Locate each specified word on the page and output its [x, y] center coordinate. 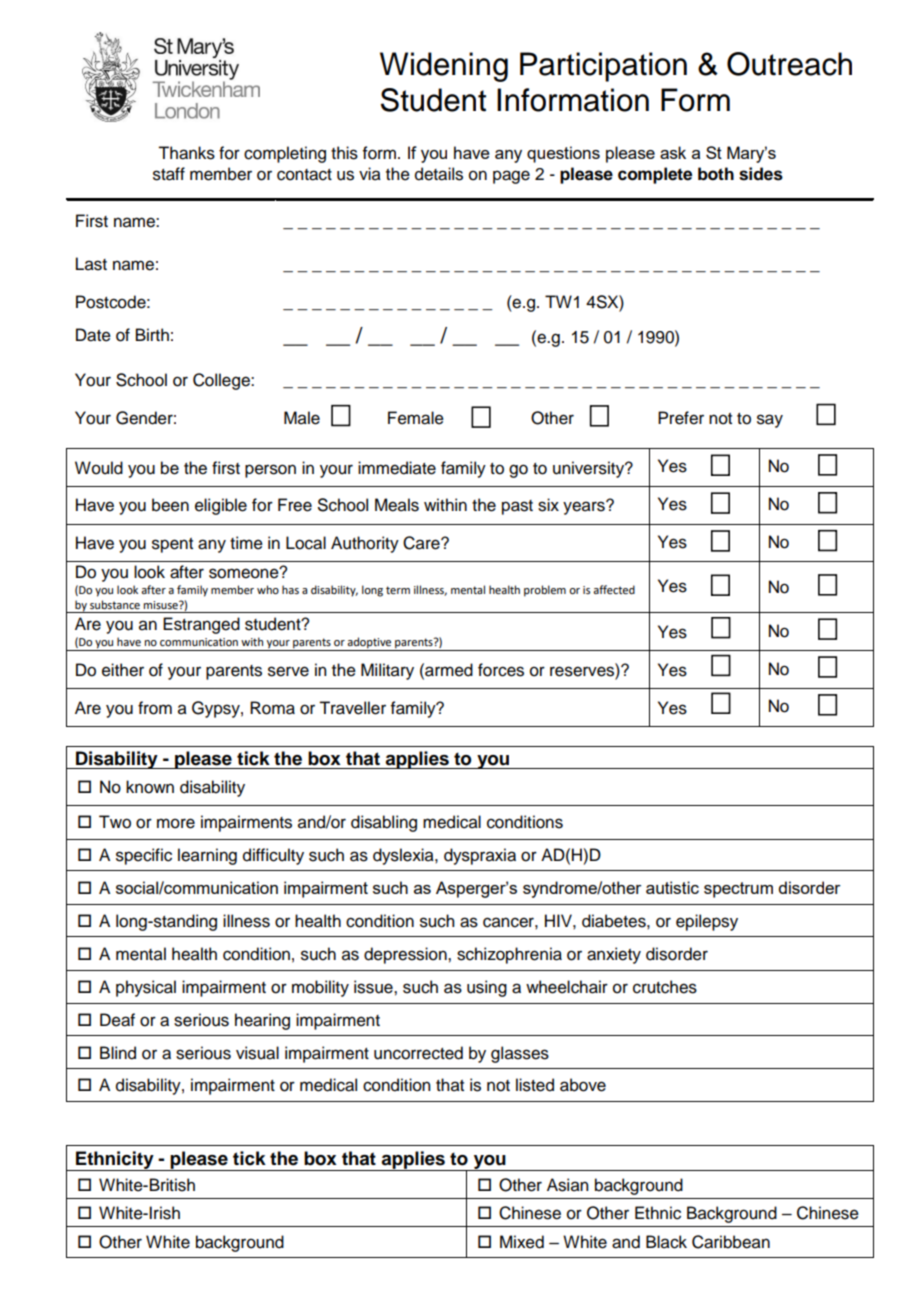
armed [448, 670]
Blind [118, 1053]
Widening [444, 67]
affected [614, 589]
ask [673, 152]
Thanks [186, 153]
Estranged [201, 625]
